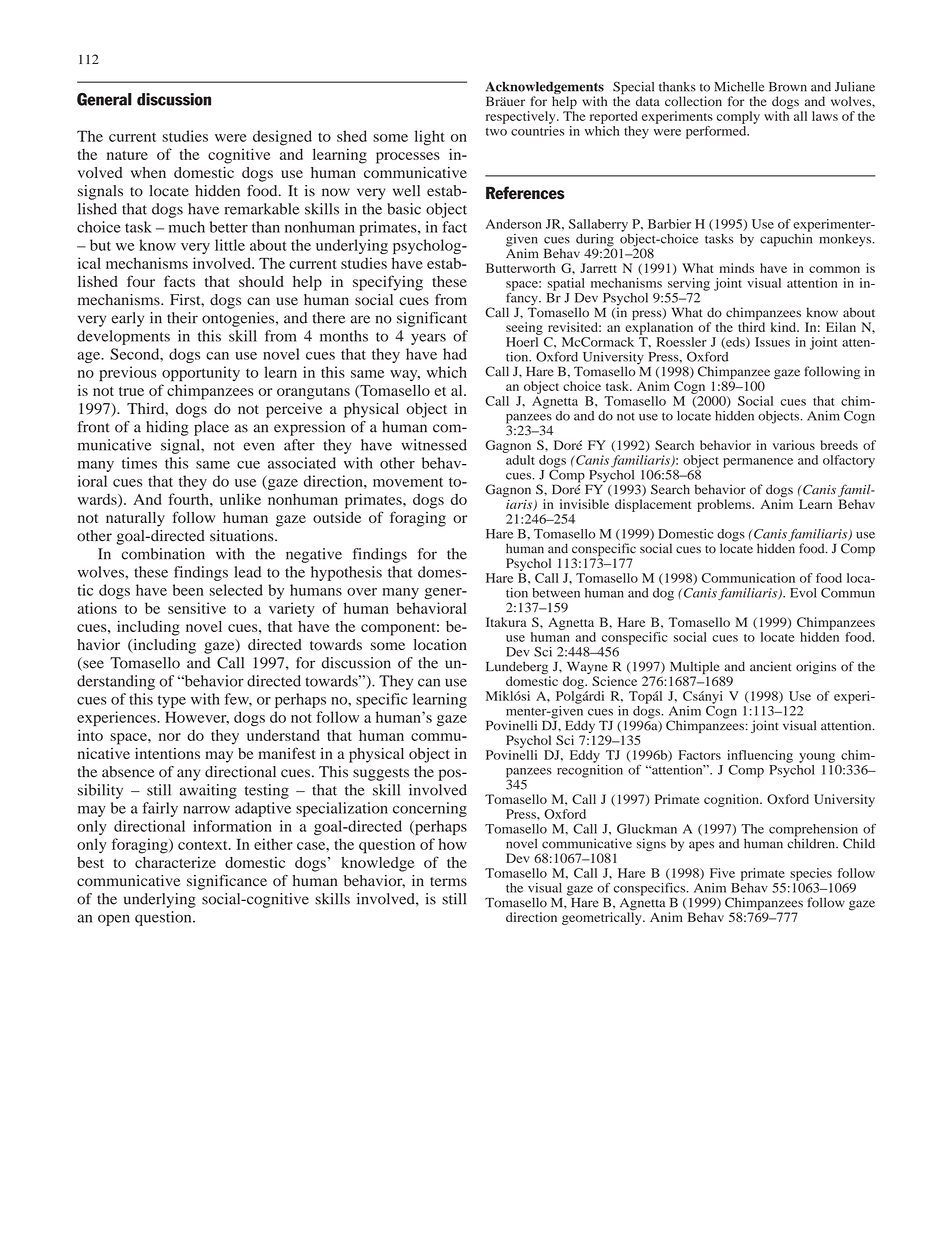 This screenshot has width=952, height=1257. Describe the element at coordinates (362, 592) in the screenshot. I see `over` at that location.
